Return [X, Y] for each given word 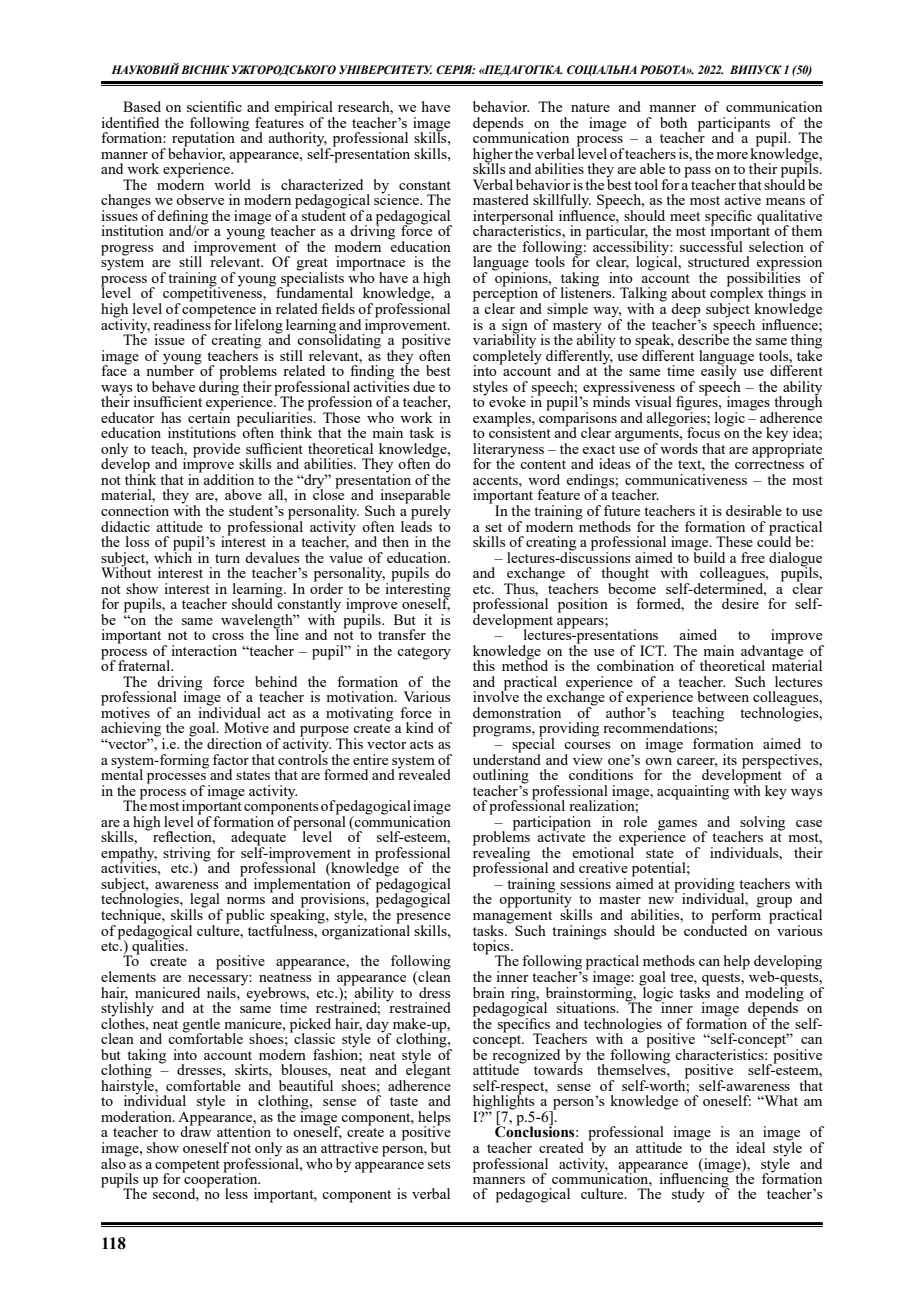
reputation [202, 140]
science [398, 198]
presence [423, 919]
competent [187, 1167]
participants [734, 125]
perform [736, 916]
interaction [204, 650]
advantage [772, 652]
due [424, 386]
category [424, 653]
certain [209, 416]
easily [719, 372]
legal [205, 901]
